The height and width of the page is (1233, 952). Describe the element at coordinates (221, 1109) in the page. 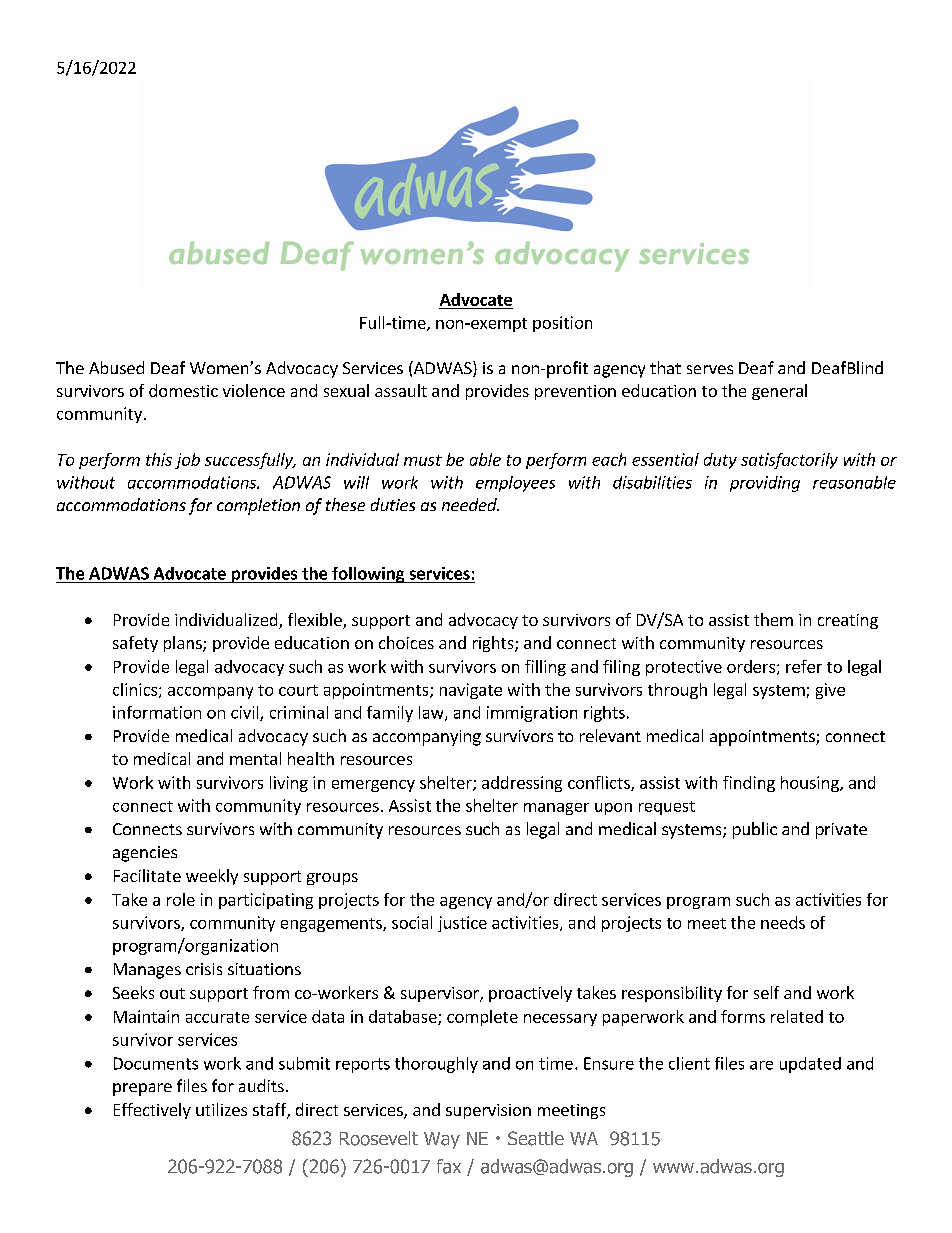

I see `utilizes` at that location.
